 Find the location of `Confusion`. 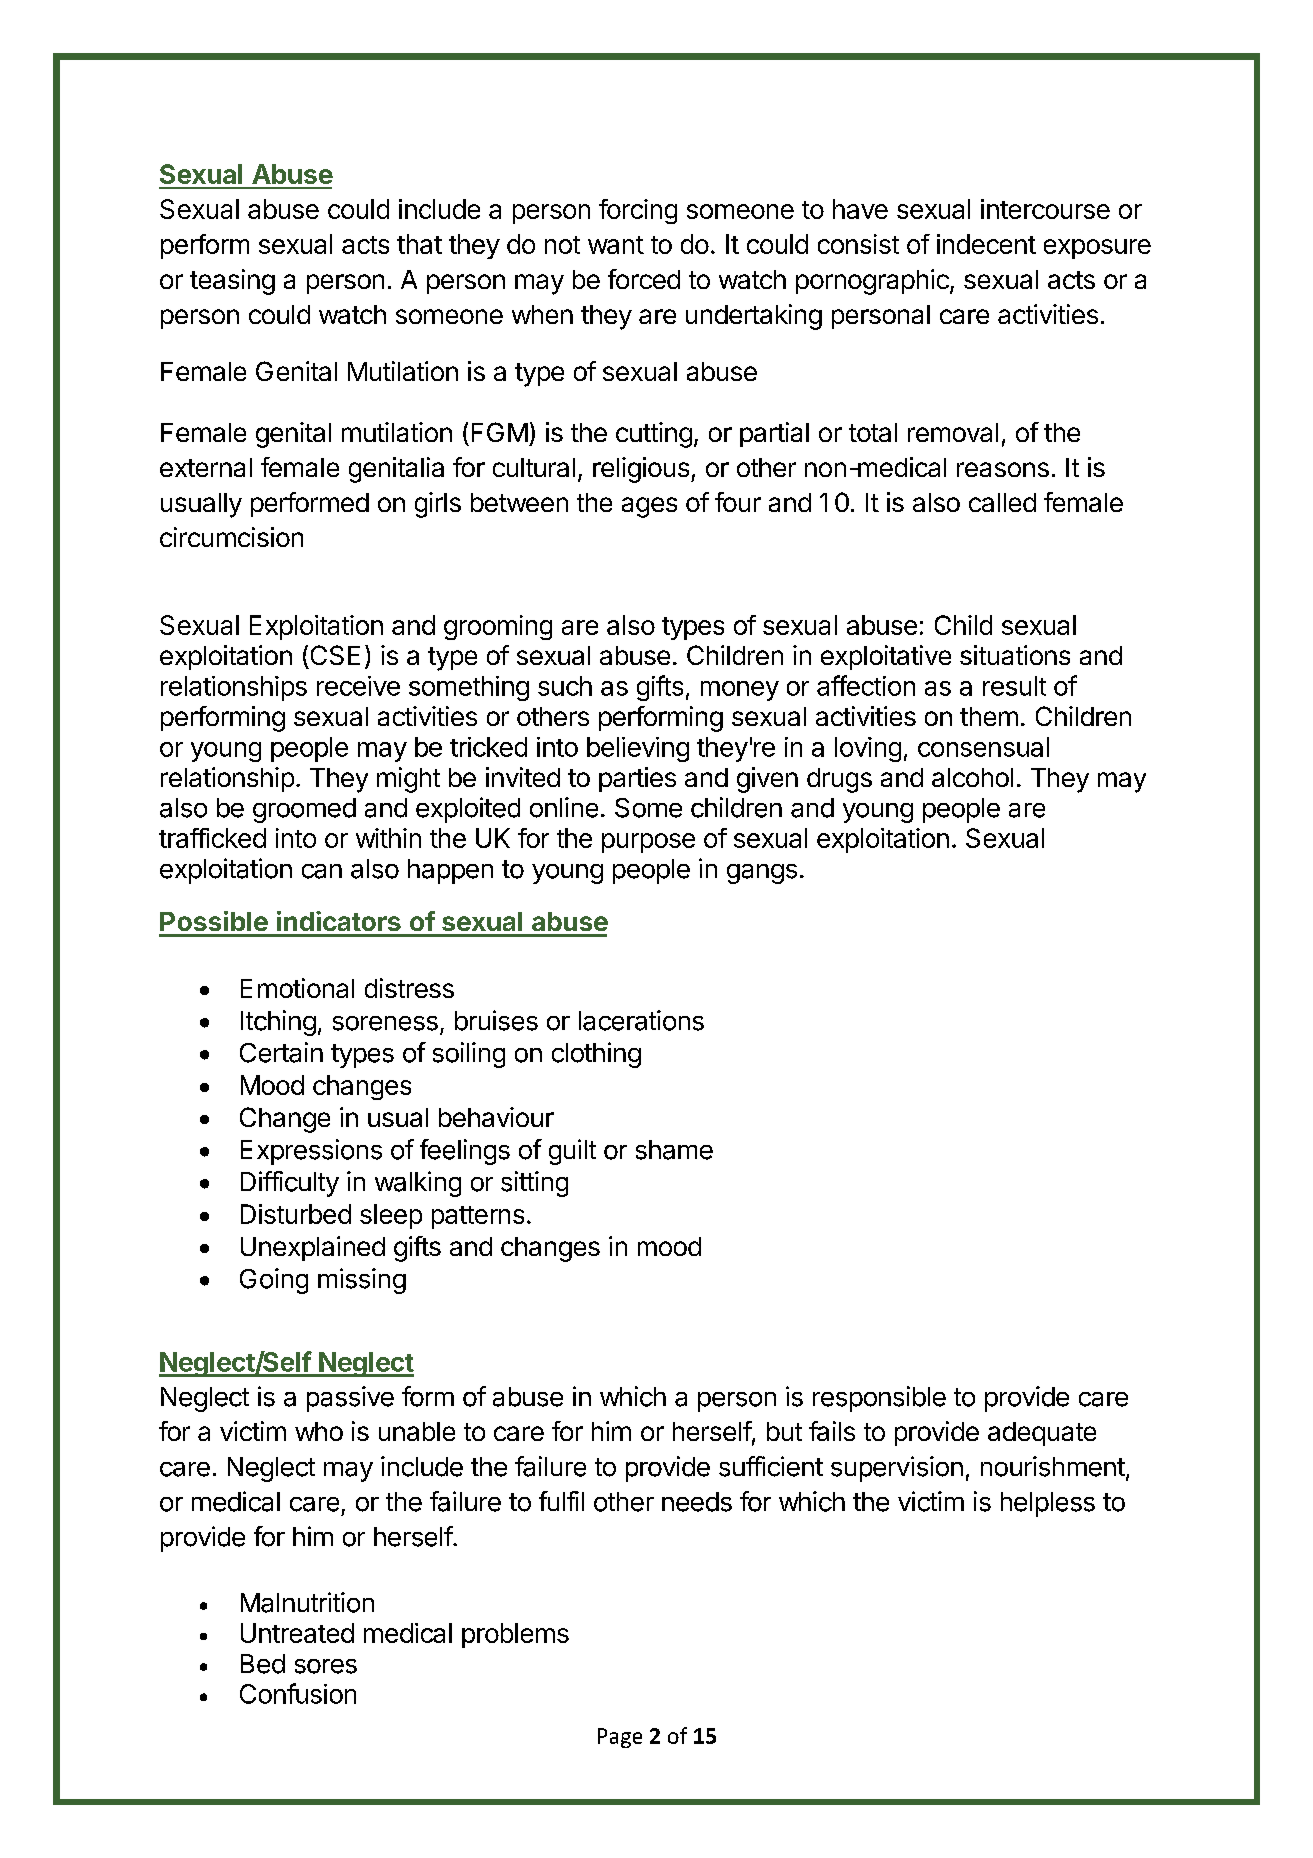

Confusion is located at coordinates (298, 1693).
